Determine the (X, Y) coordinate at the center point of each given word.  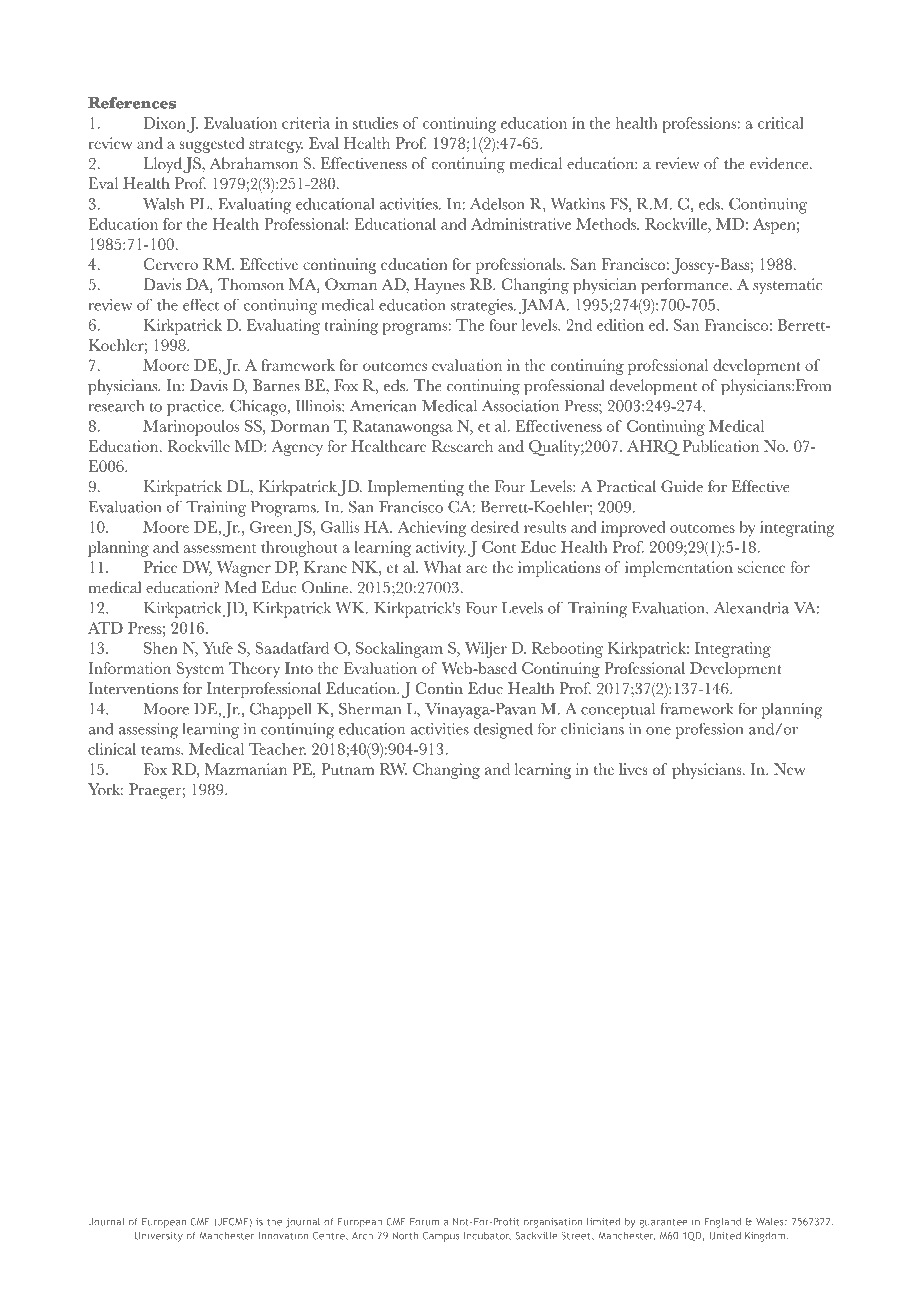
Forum (424, 1222)
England (722, 1222)
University (159, 1237)
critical (781, 123)
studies (375, 123)
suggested (212, 145)
